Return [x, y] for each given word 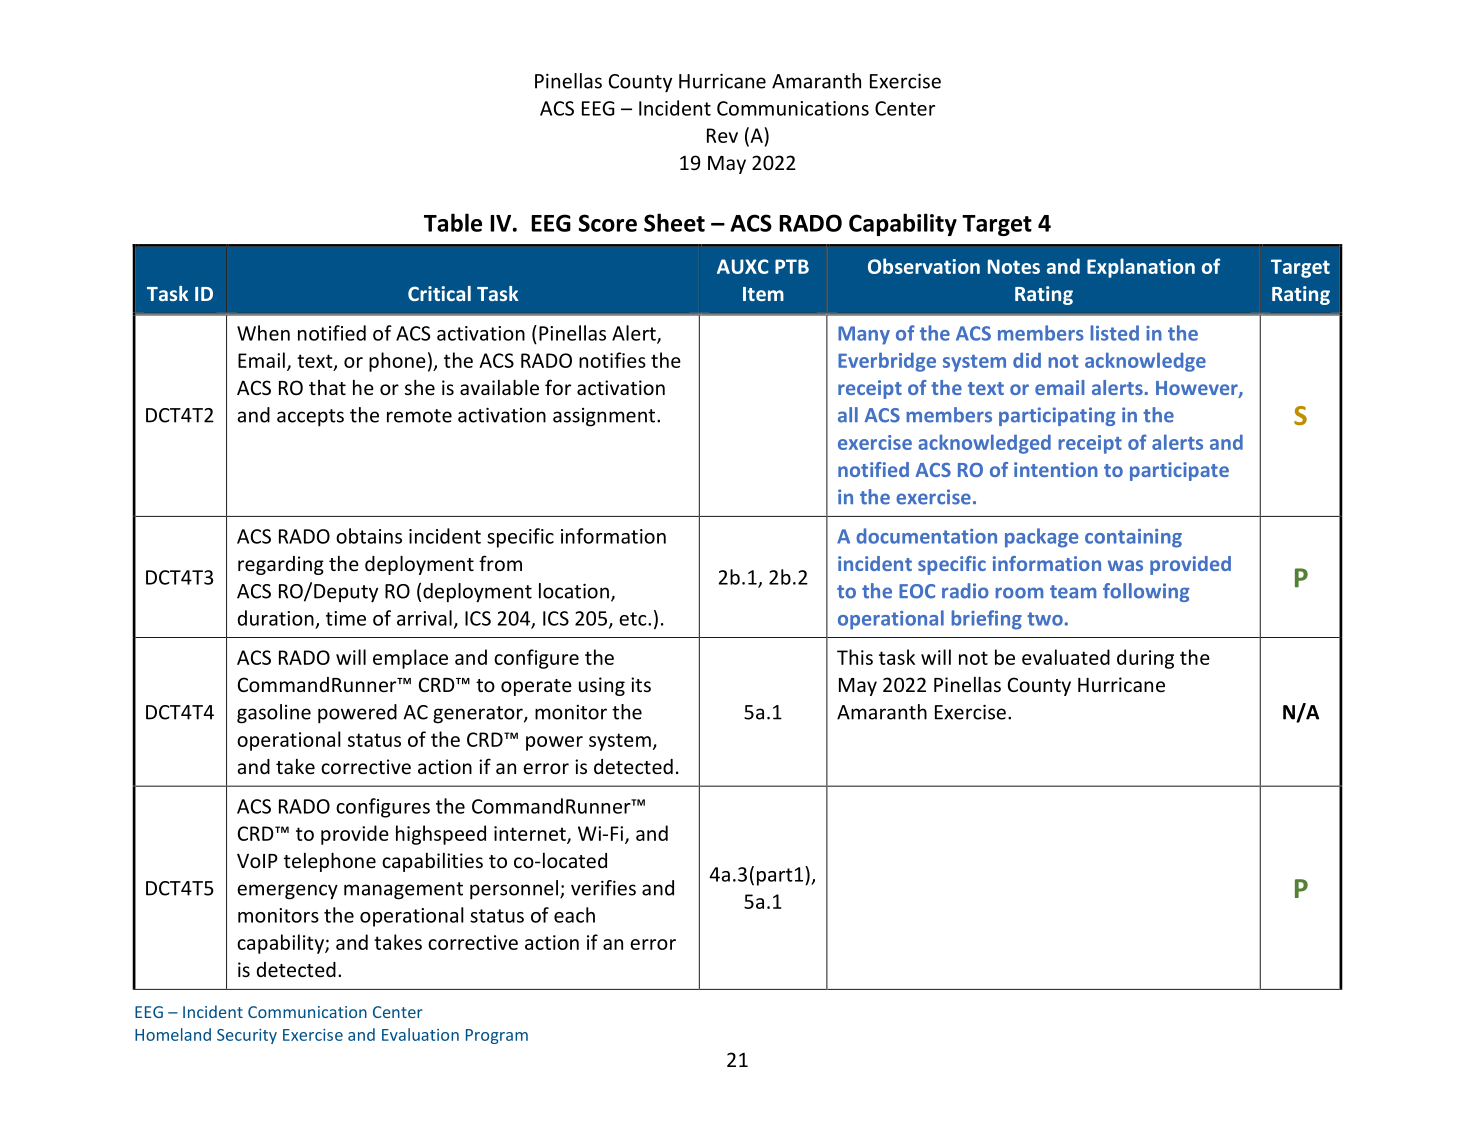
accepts [310, 418]
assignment [605, 417]
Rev [722, 135]
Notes [1014, 266]
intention [1056, 469]
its [641, 684]
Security [247, 1036]
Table [453, 222]
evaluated [1066, 657]
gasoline [274, 714]
